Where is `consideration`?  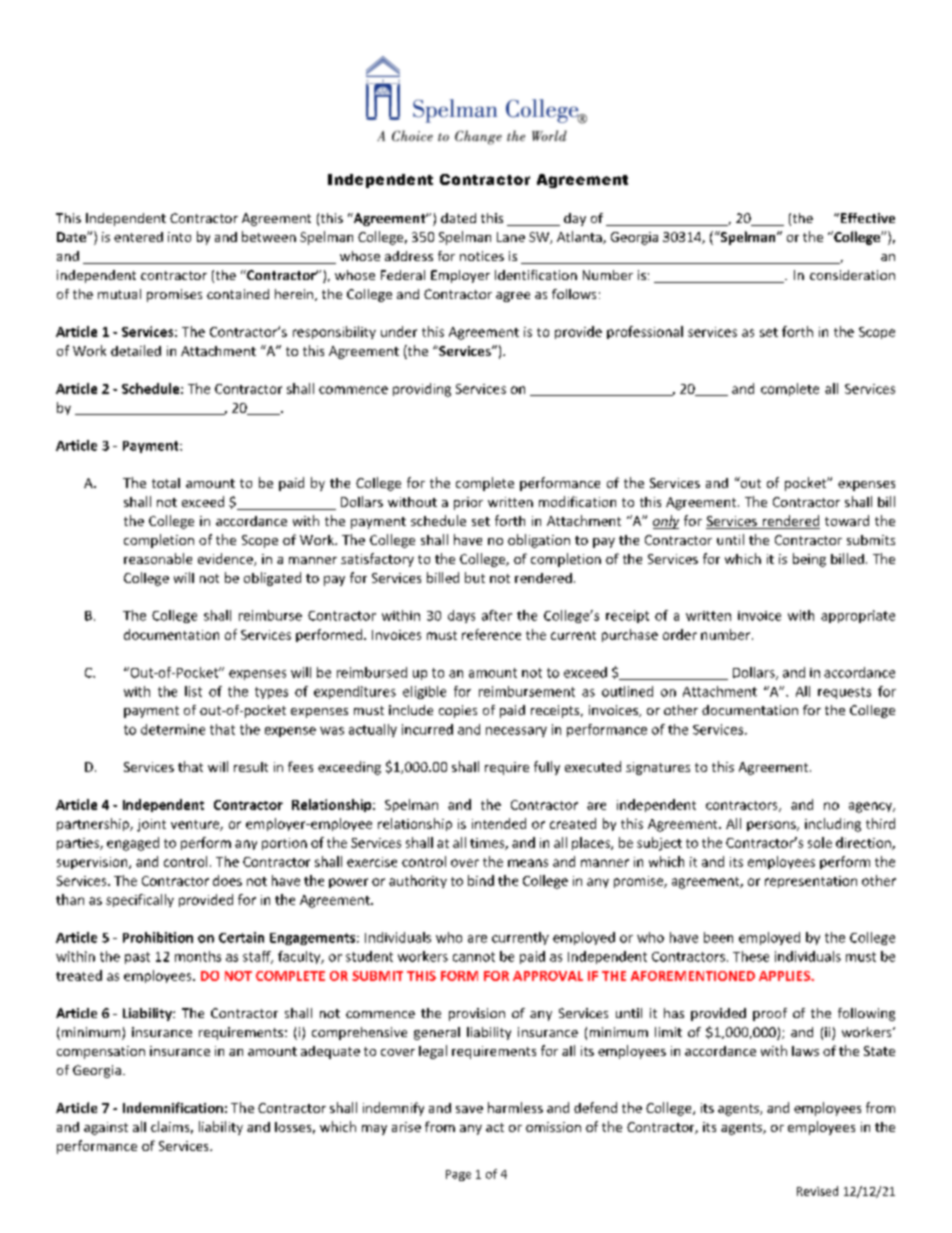 consideration is located at coordinates (852, 275).
